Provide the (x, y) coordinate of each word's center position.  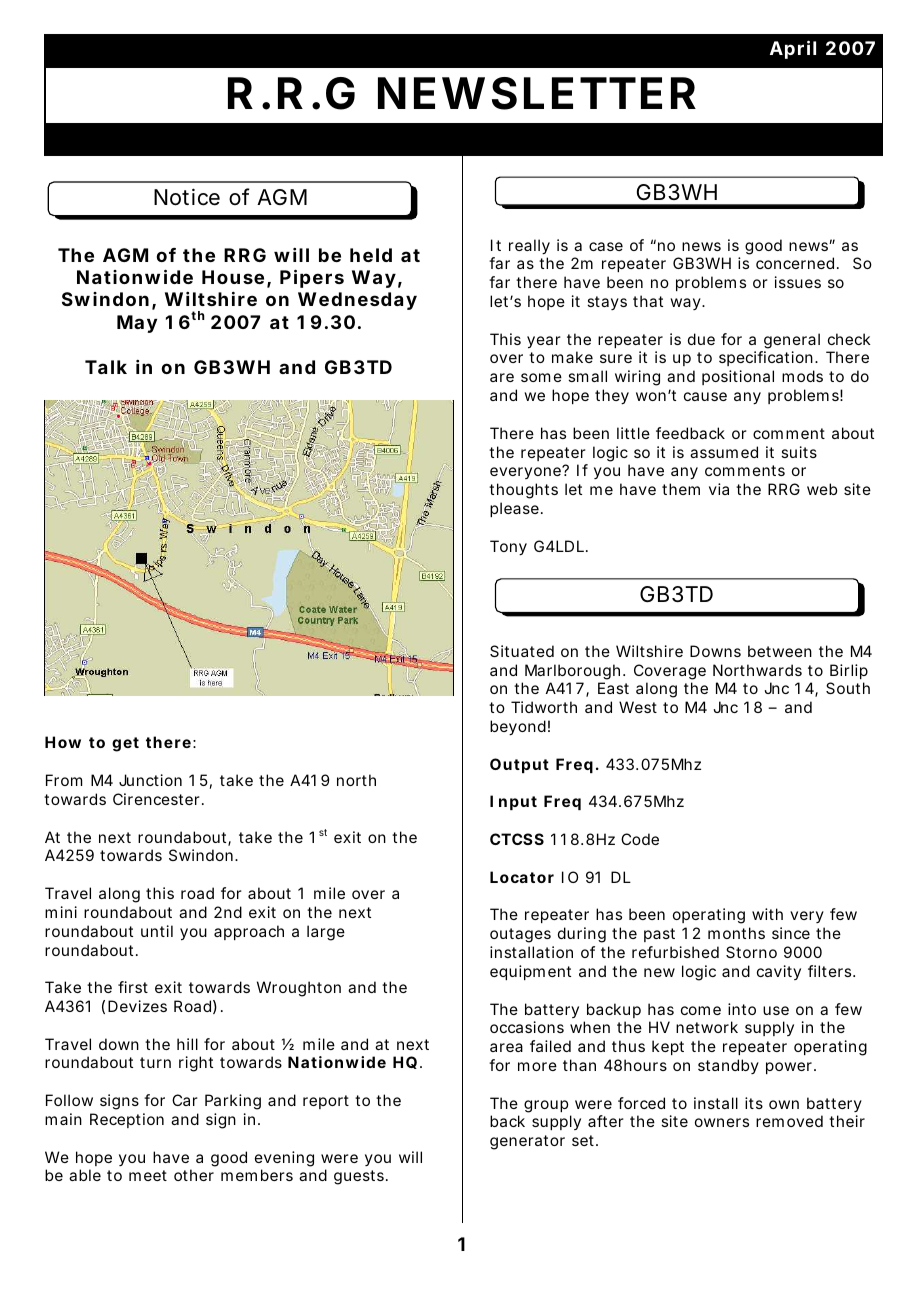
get (125, 744)
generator (527, 1142)
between (780, 651)
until (157, 931)
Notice (187, 197)
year (544, 342)
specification (766, 358)
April (793, 49)
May (137, 324)
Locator (522, 877)
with (767, 914)
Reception (127, 1120)
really (529, 247)
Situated (522, 651)
